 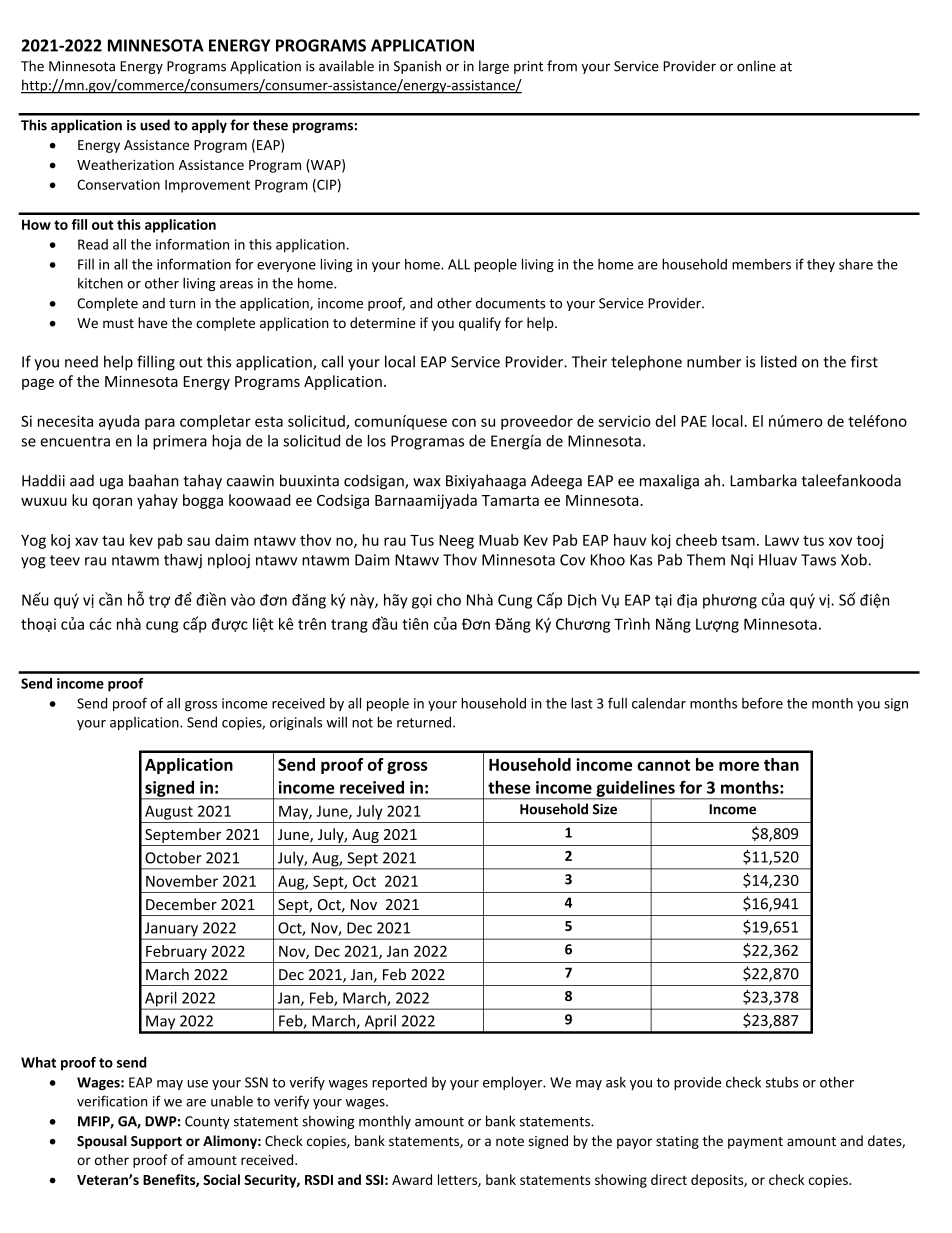 What do you see at coordinates (449, 600) in the image?
I see `cho` at bounding box center [449, 600].
